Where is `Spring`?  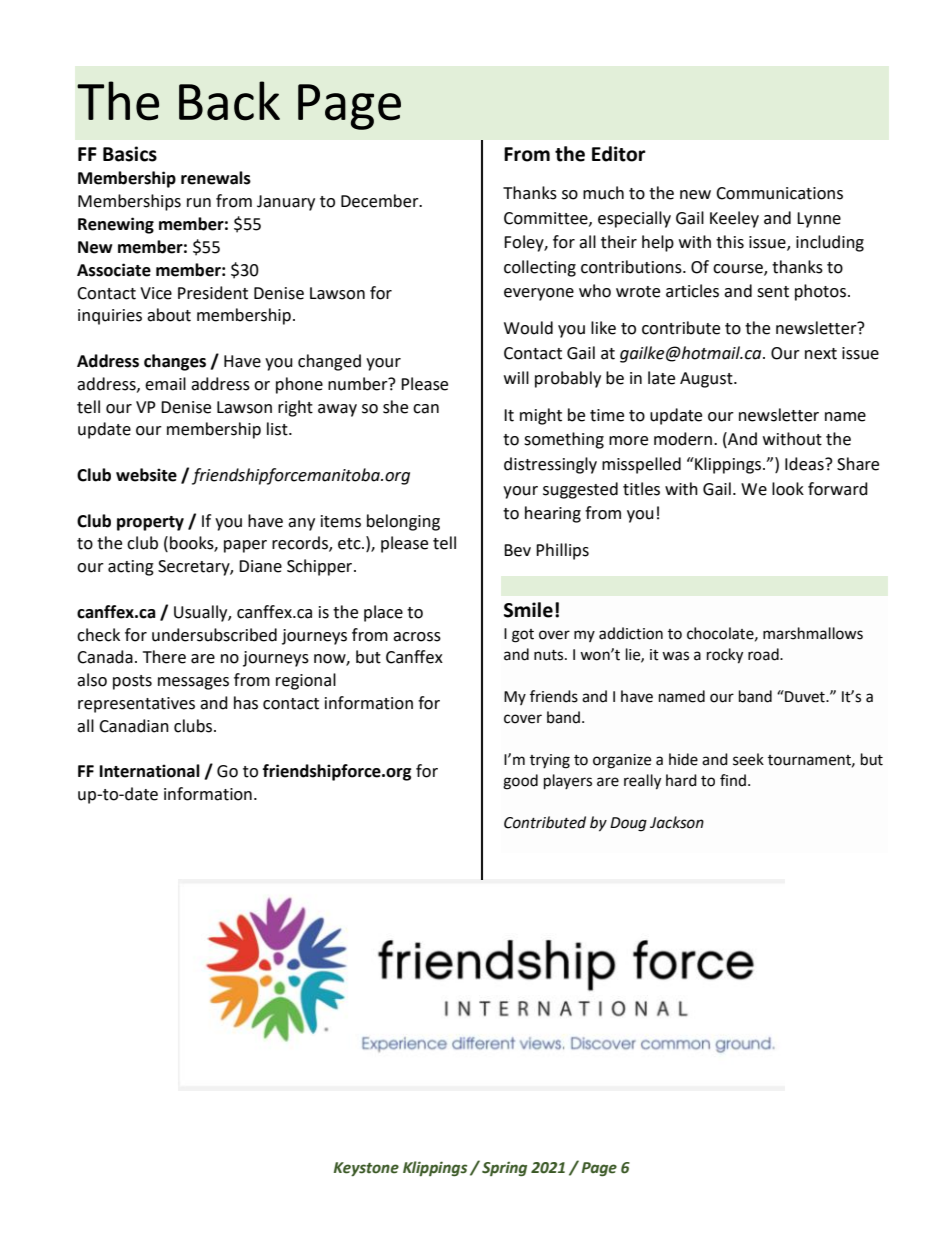
Spring is located at coordinates (504, 1169).
